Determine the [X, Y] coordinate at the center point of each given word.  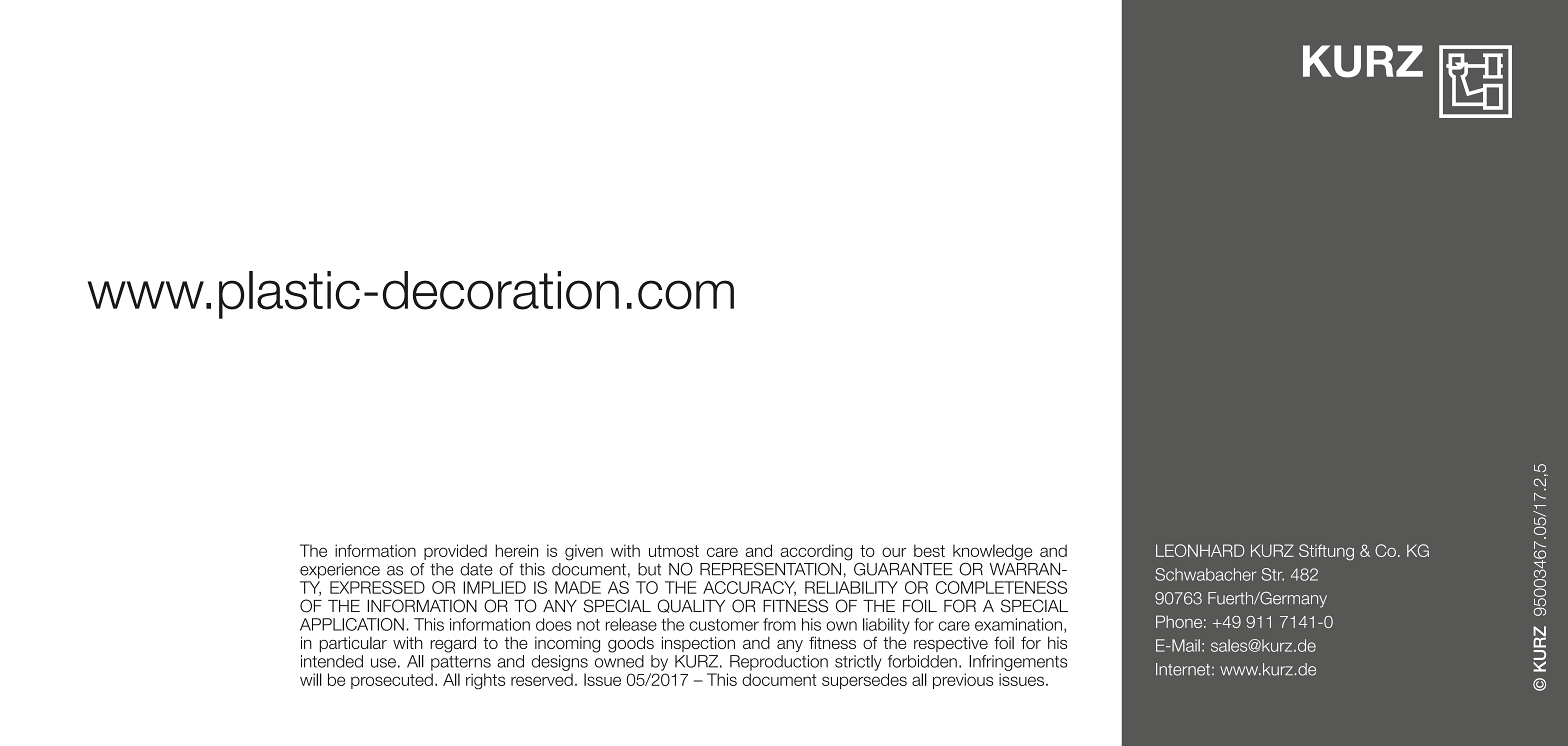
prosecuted [392, 681]
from [779, 624]
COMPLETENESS [1001, 587]
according [816, 553]
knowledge [992, 553]
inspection [698, 644]
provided [455, 552]
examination [1018, 624]
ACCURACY [749, 588]
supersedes [864, 681]
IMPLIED [494, 587]
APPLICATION [352, 624]
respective [951, 644]
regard [453, 644]
